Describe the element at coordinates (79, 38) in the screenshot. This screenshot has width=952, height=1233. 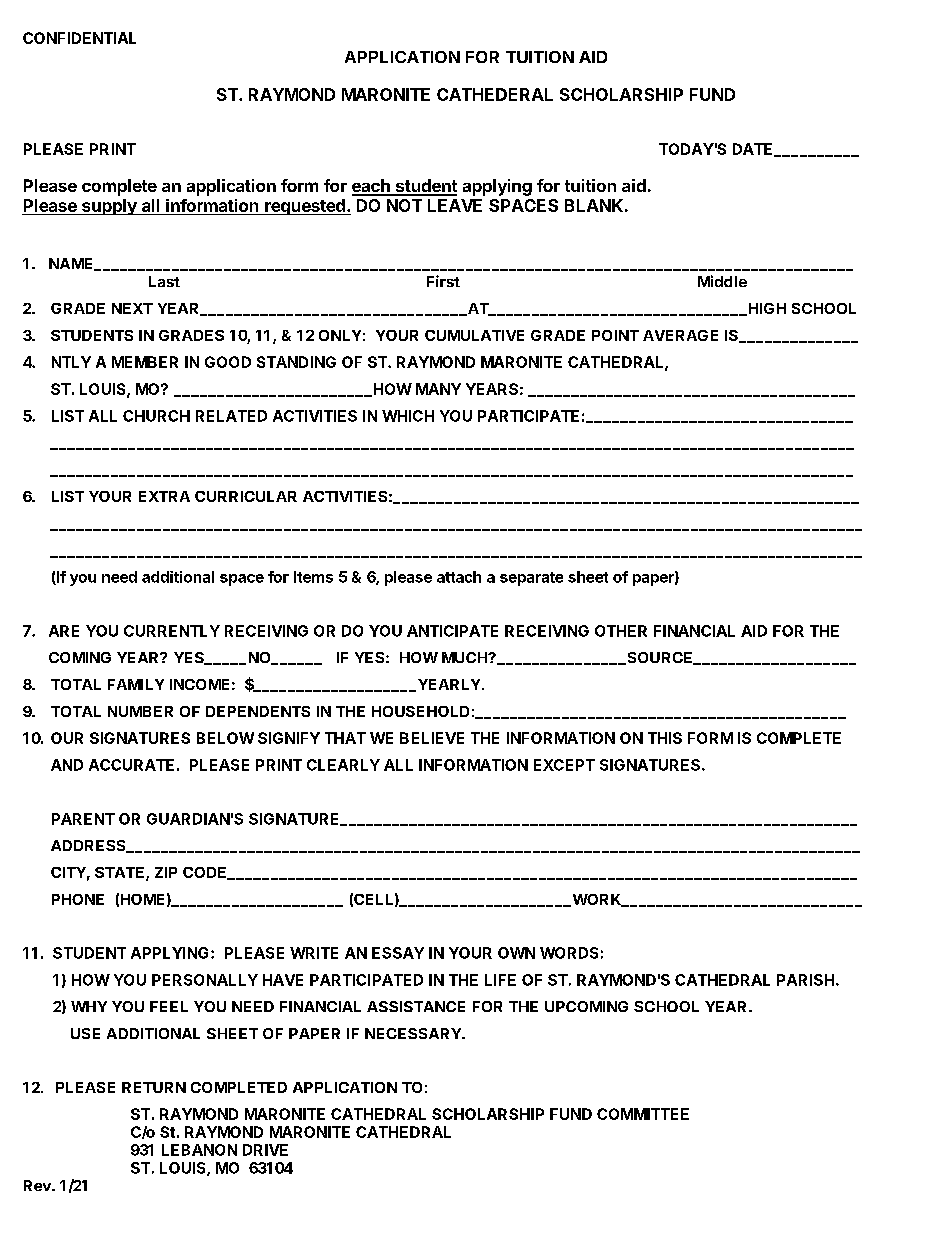
I see `CONFIDENTIAL` at that location.
